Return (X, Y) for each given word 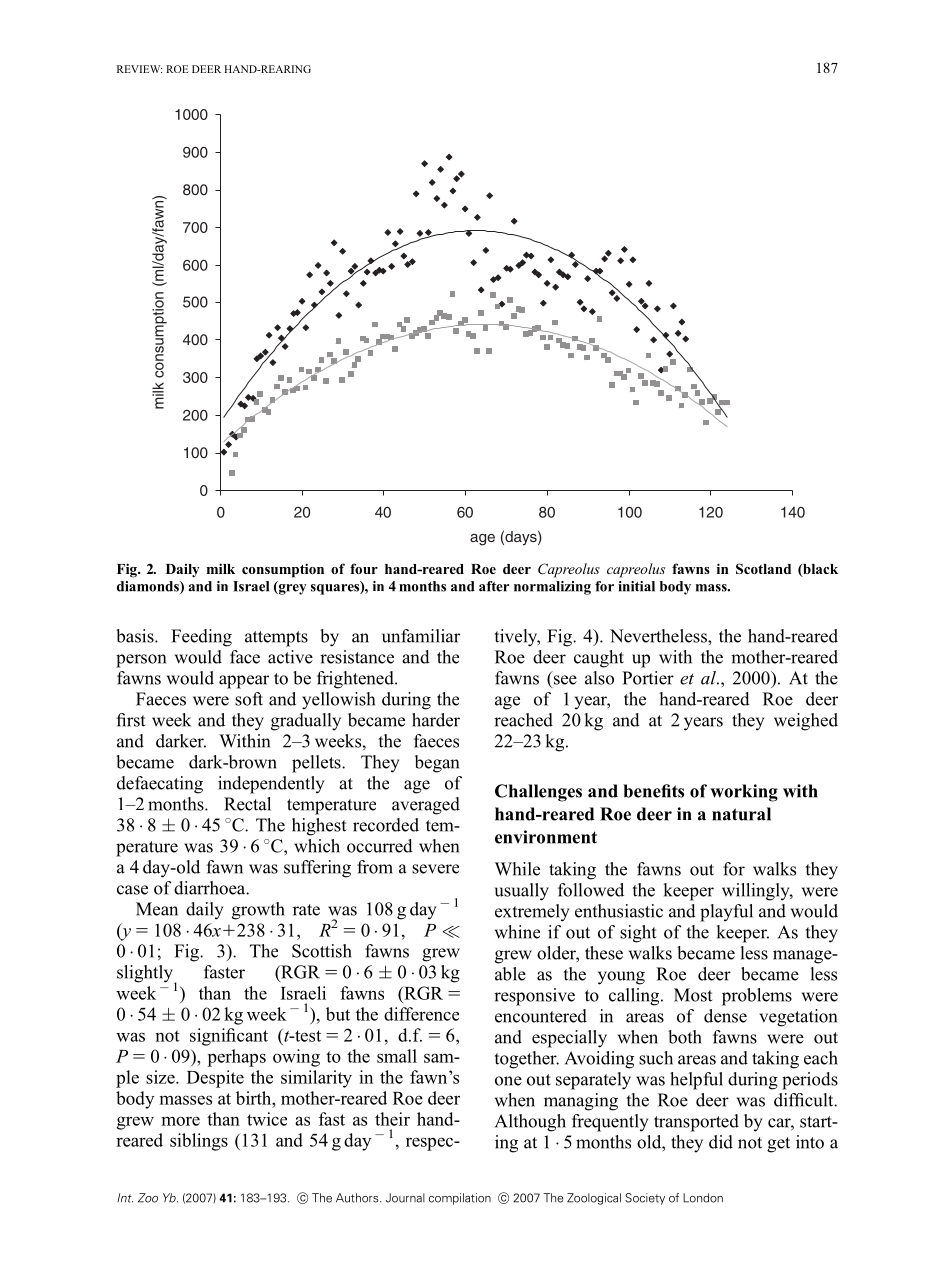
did (721, 1142)
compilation (460, 1199)
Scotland (763, 569)
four (364, 568)
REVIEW (139, 69)
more (180, 1121)
